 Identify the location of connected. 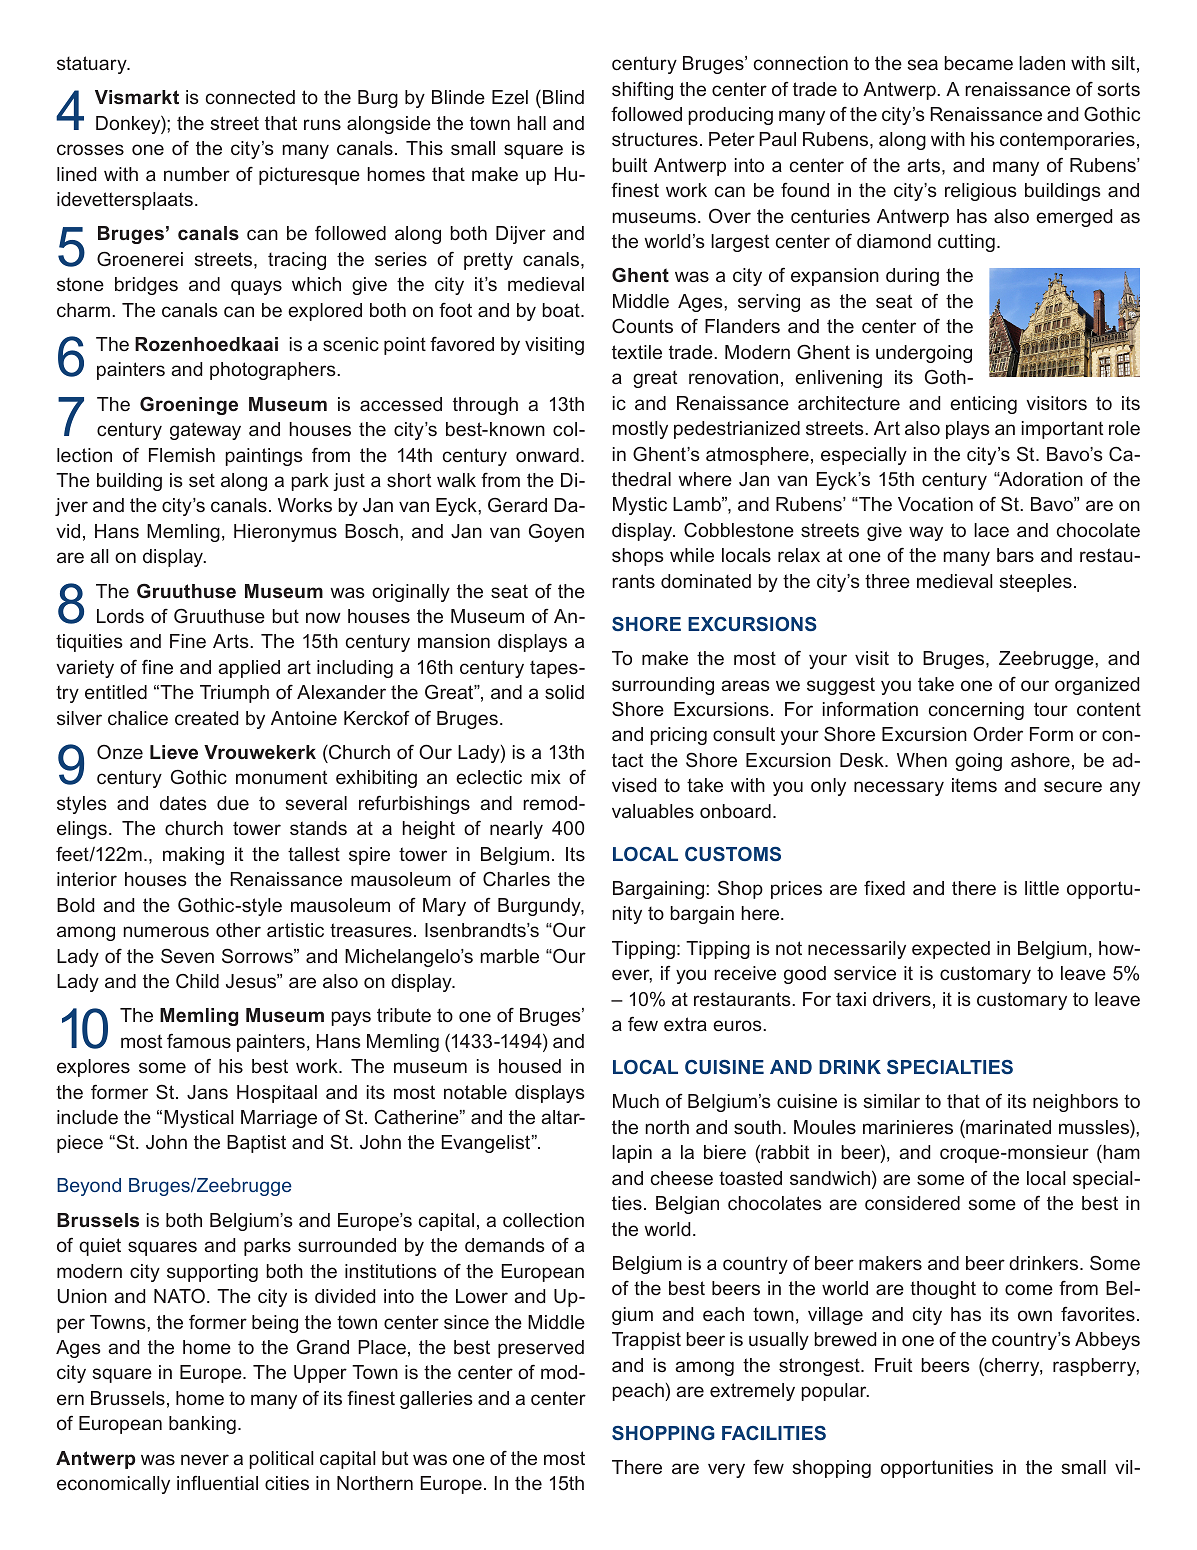
(250, 97).
